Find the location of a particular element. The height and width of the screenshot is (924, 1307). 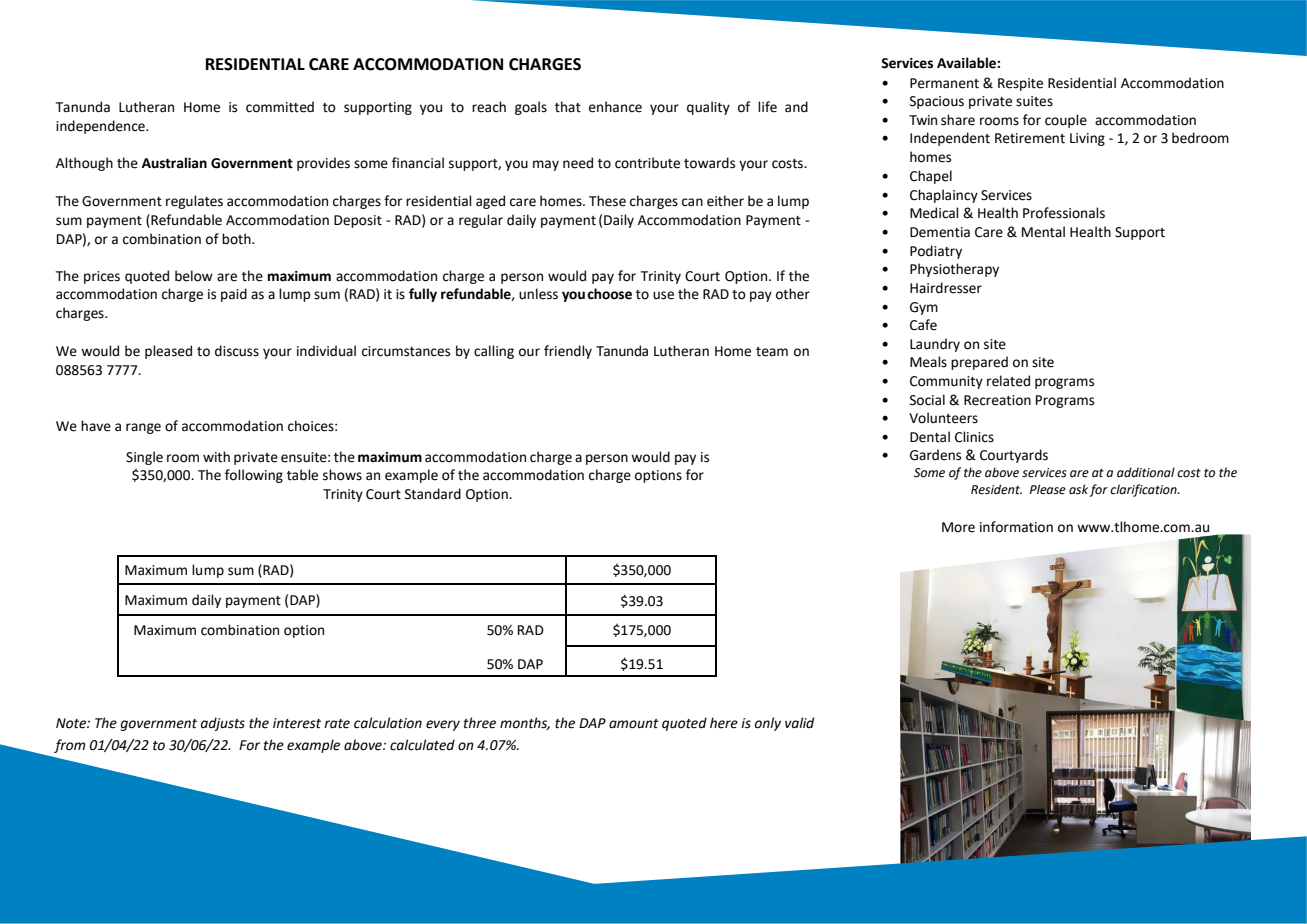

Recreation is located at coordinates (997, 400).
